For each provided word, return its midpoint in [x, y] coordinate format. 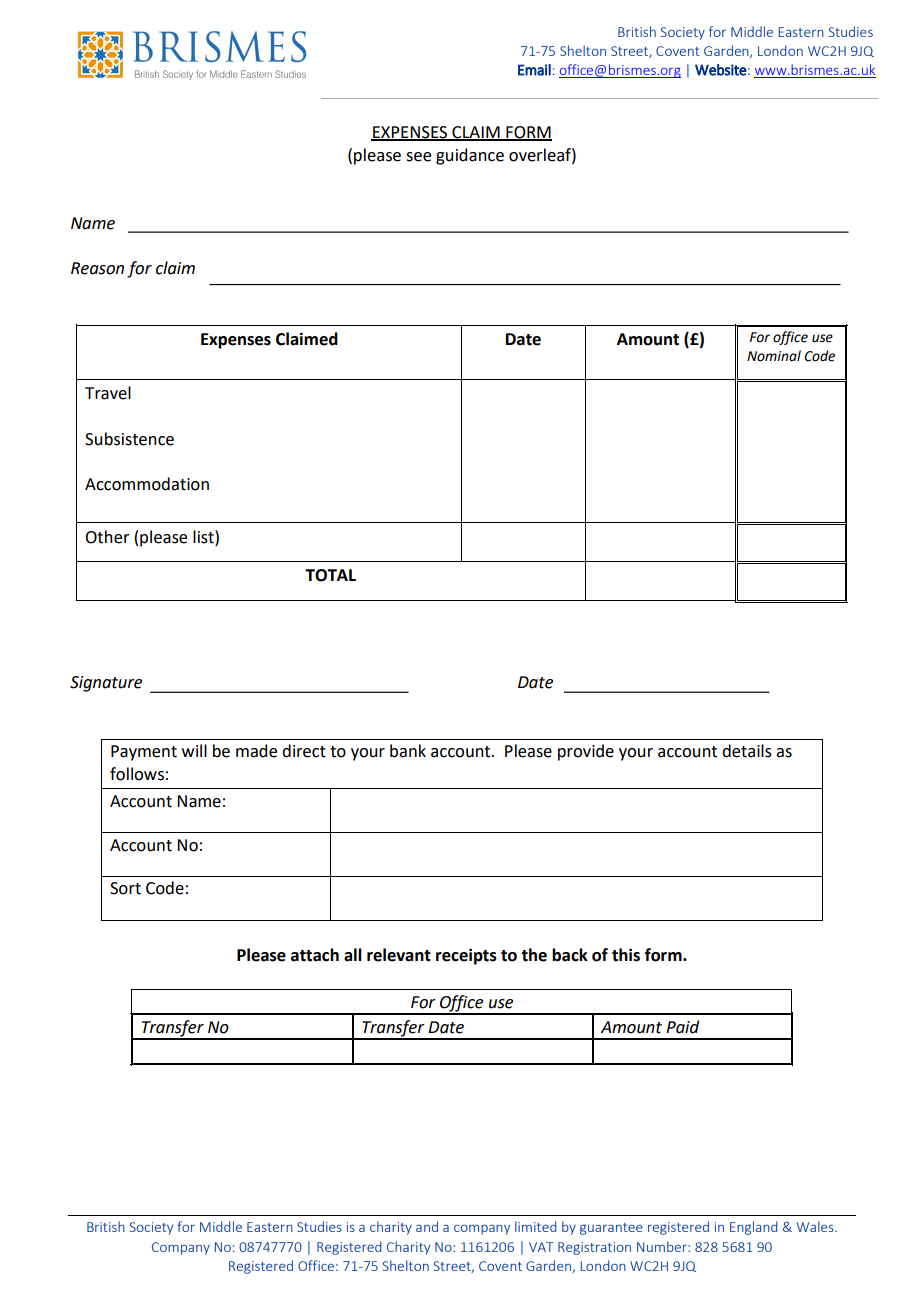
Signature [106, 684]
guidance [470, 156]
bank [408, 751]
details [747, 751]
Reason [97, 268]
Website [721, 70]
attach [315, 955]
